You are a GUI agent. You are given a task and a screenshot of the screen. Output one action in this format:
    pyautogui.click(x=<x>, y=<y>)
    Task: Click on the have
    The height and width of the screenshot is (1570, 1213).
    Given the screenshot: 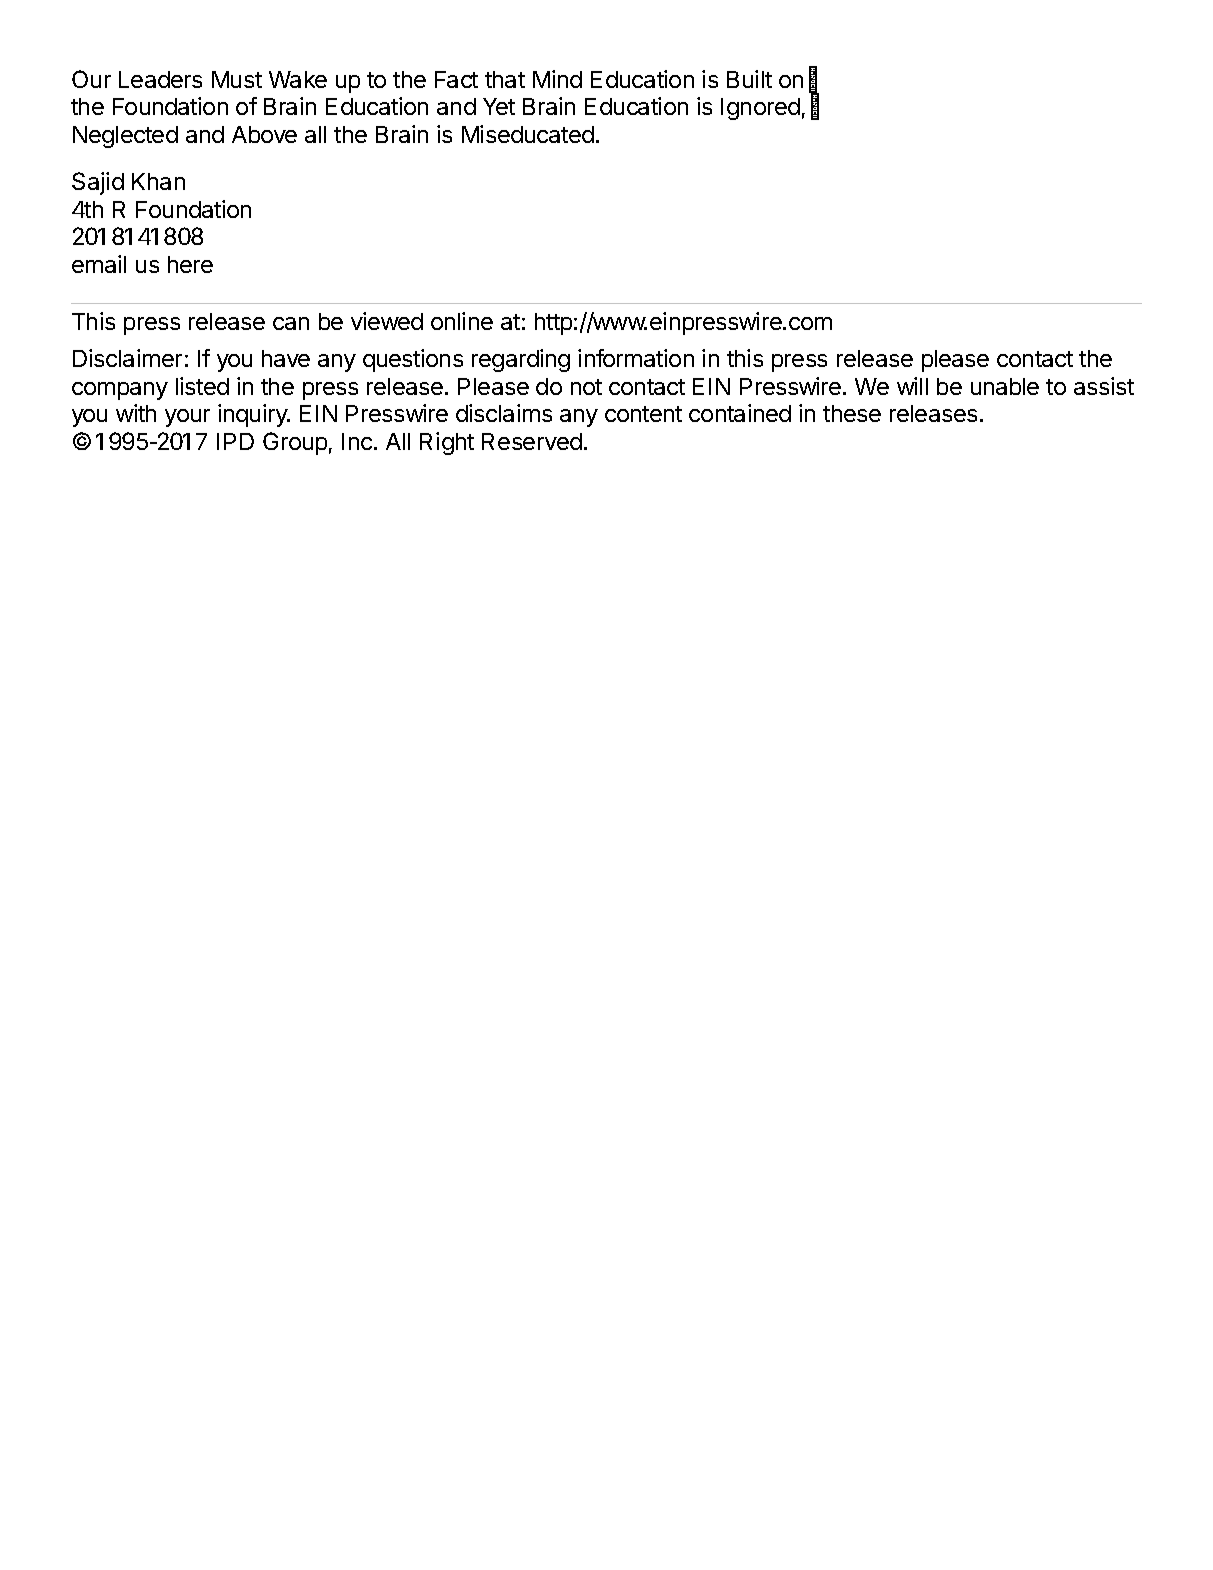 What is the action you would take?
    pyautogui.click(x=286, y=358)
